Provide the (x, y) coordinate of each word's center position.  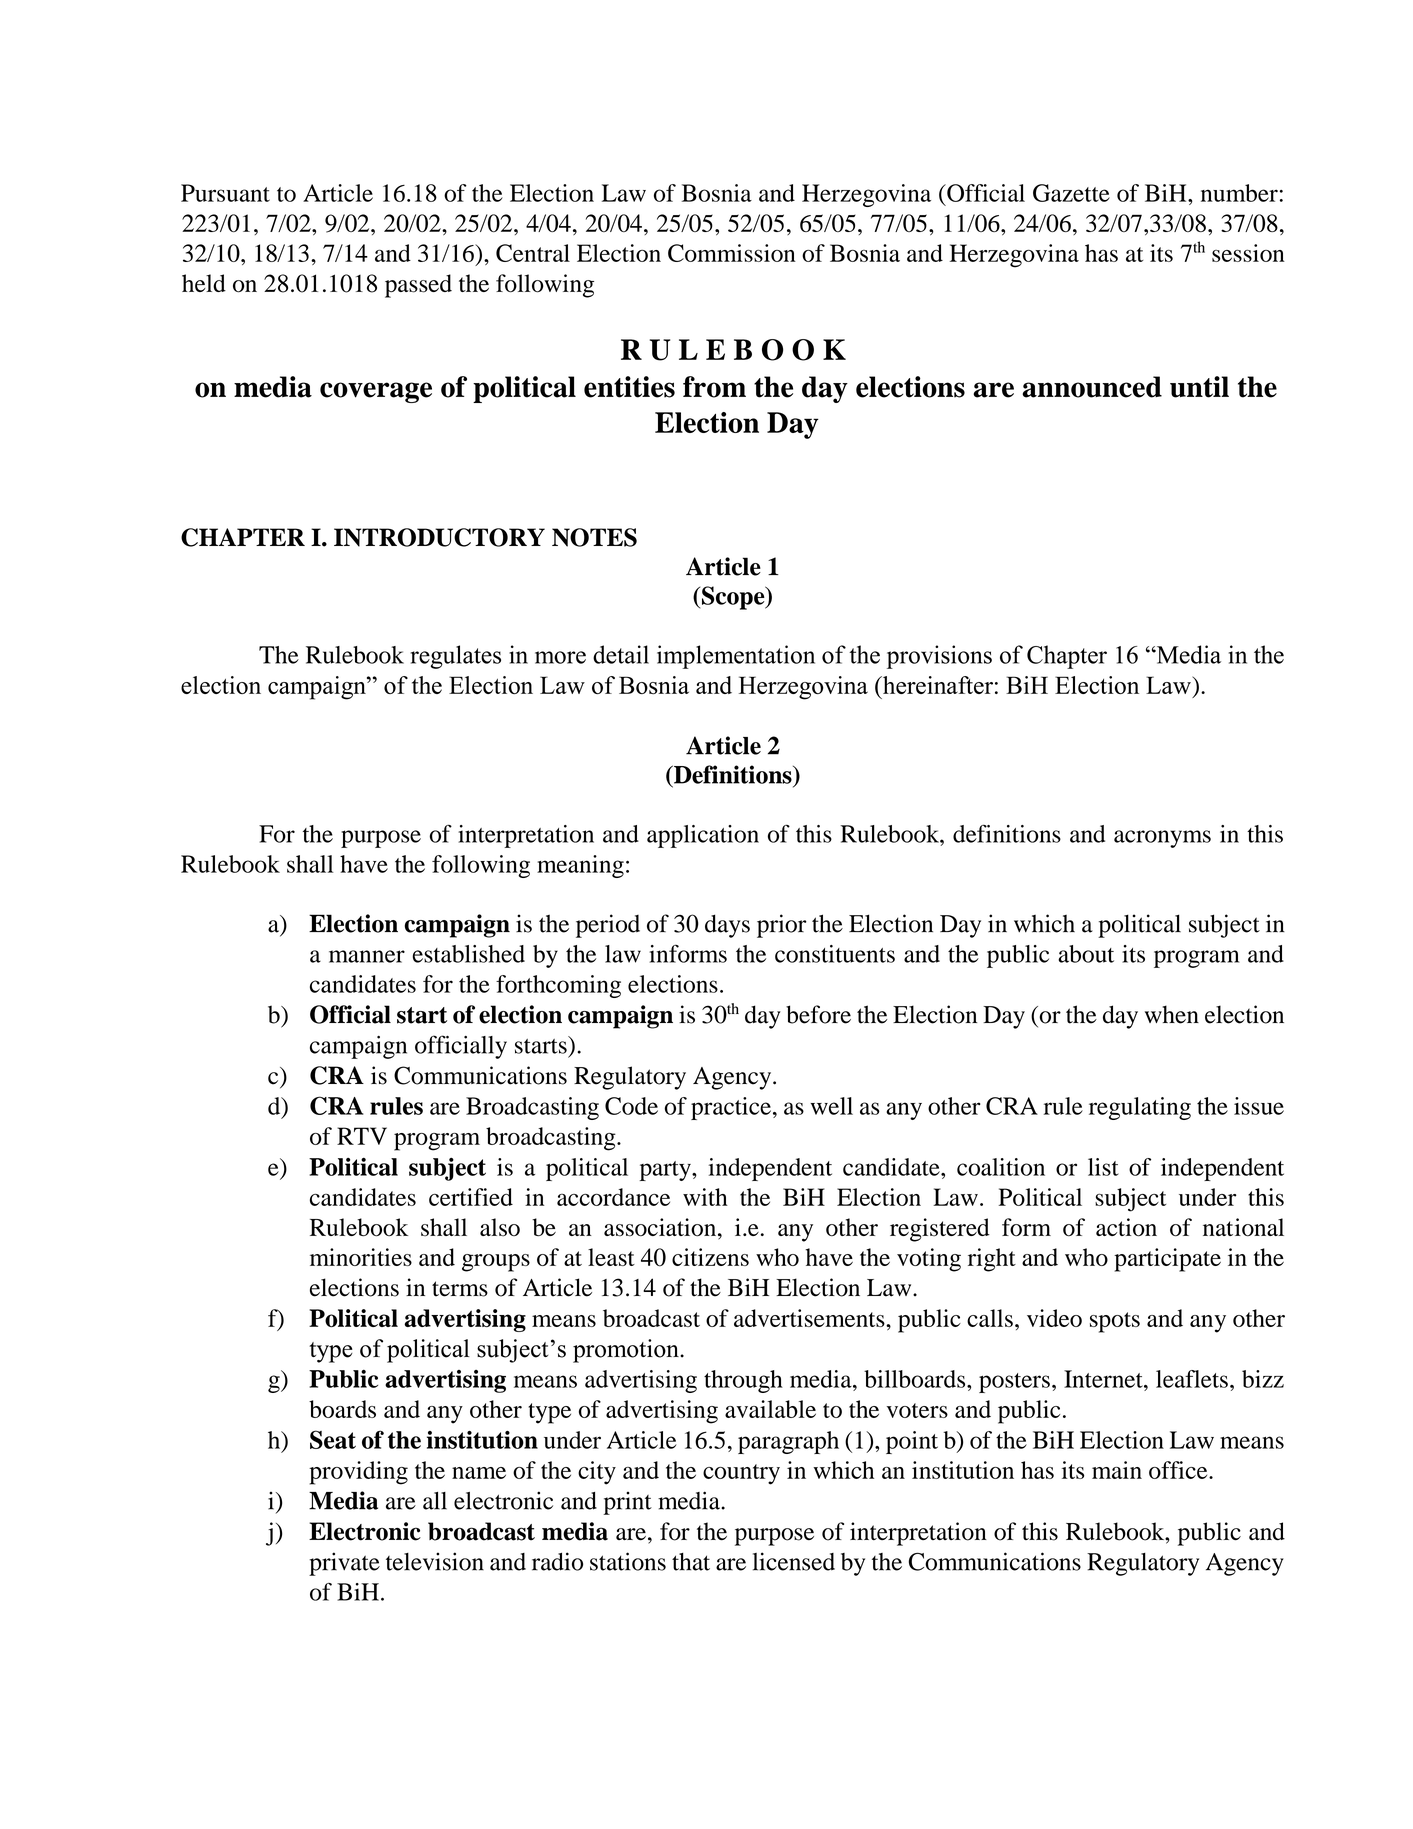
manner (367, 956)
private (344, 1564)
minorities (361, 1257)
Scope (734, 598)
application (703, 836)
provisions (939, 657)
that (691, 1562)
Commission (732, 253)
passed (418, 286)
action (1126, 1227)
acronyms (1162, 839)
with (705, 1197)
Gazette (1071, 193)
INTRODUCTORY (439, 537)
